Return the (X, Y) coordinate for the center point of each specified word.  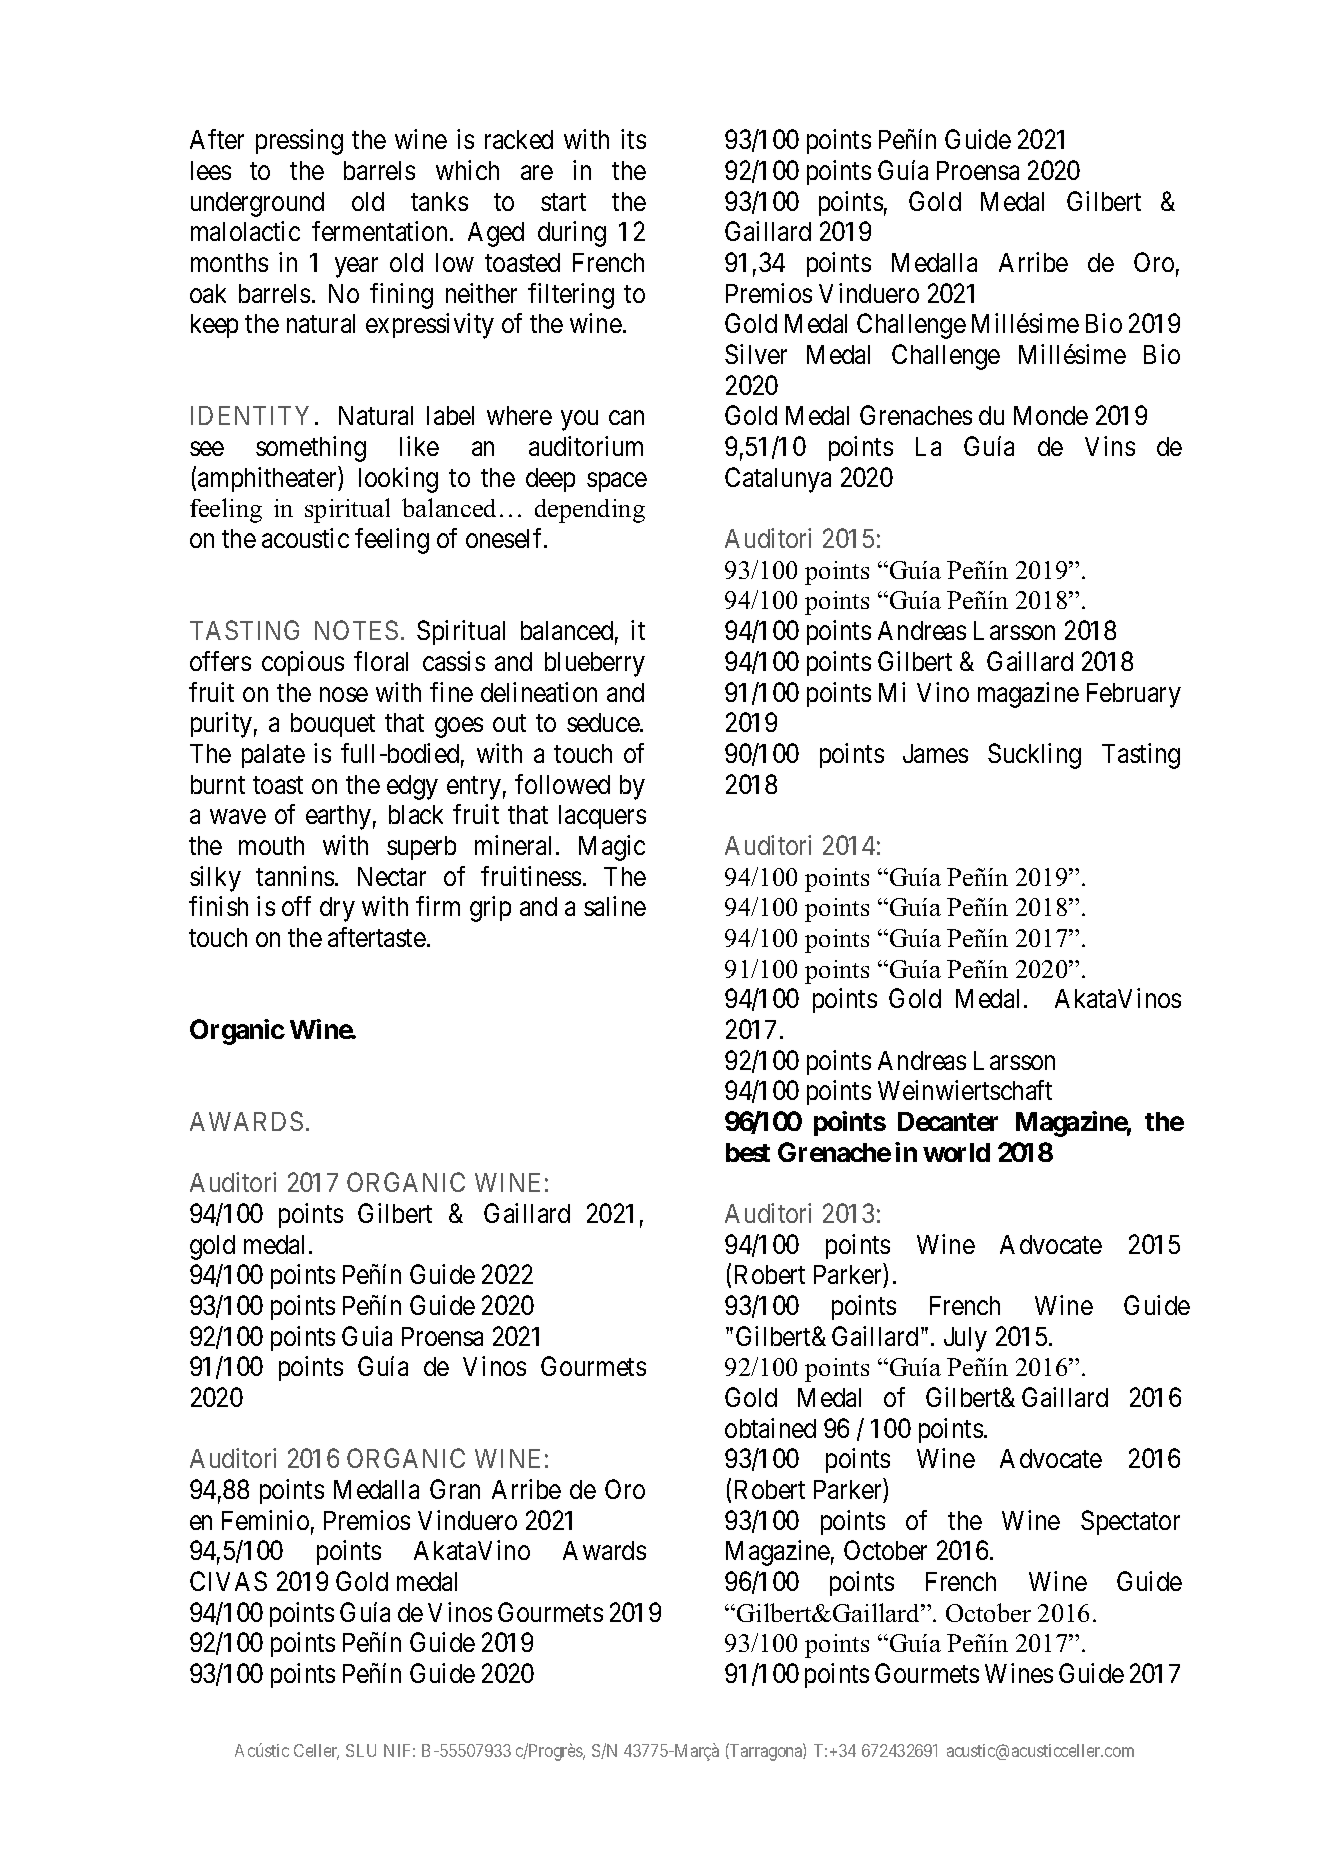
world (956, 1152)
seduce (604, 722)
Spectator (1130, 1522)
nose (344, 694)
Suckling (1034, 756)
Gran (455, 1489)
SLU (361, 1750)
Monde (1051, 415)
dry (337, 909)
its (633, 139)
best (748, 1152)
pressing (299, 142)
